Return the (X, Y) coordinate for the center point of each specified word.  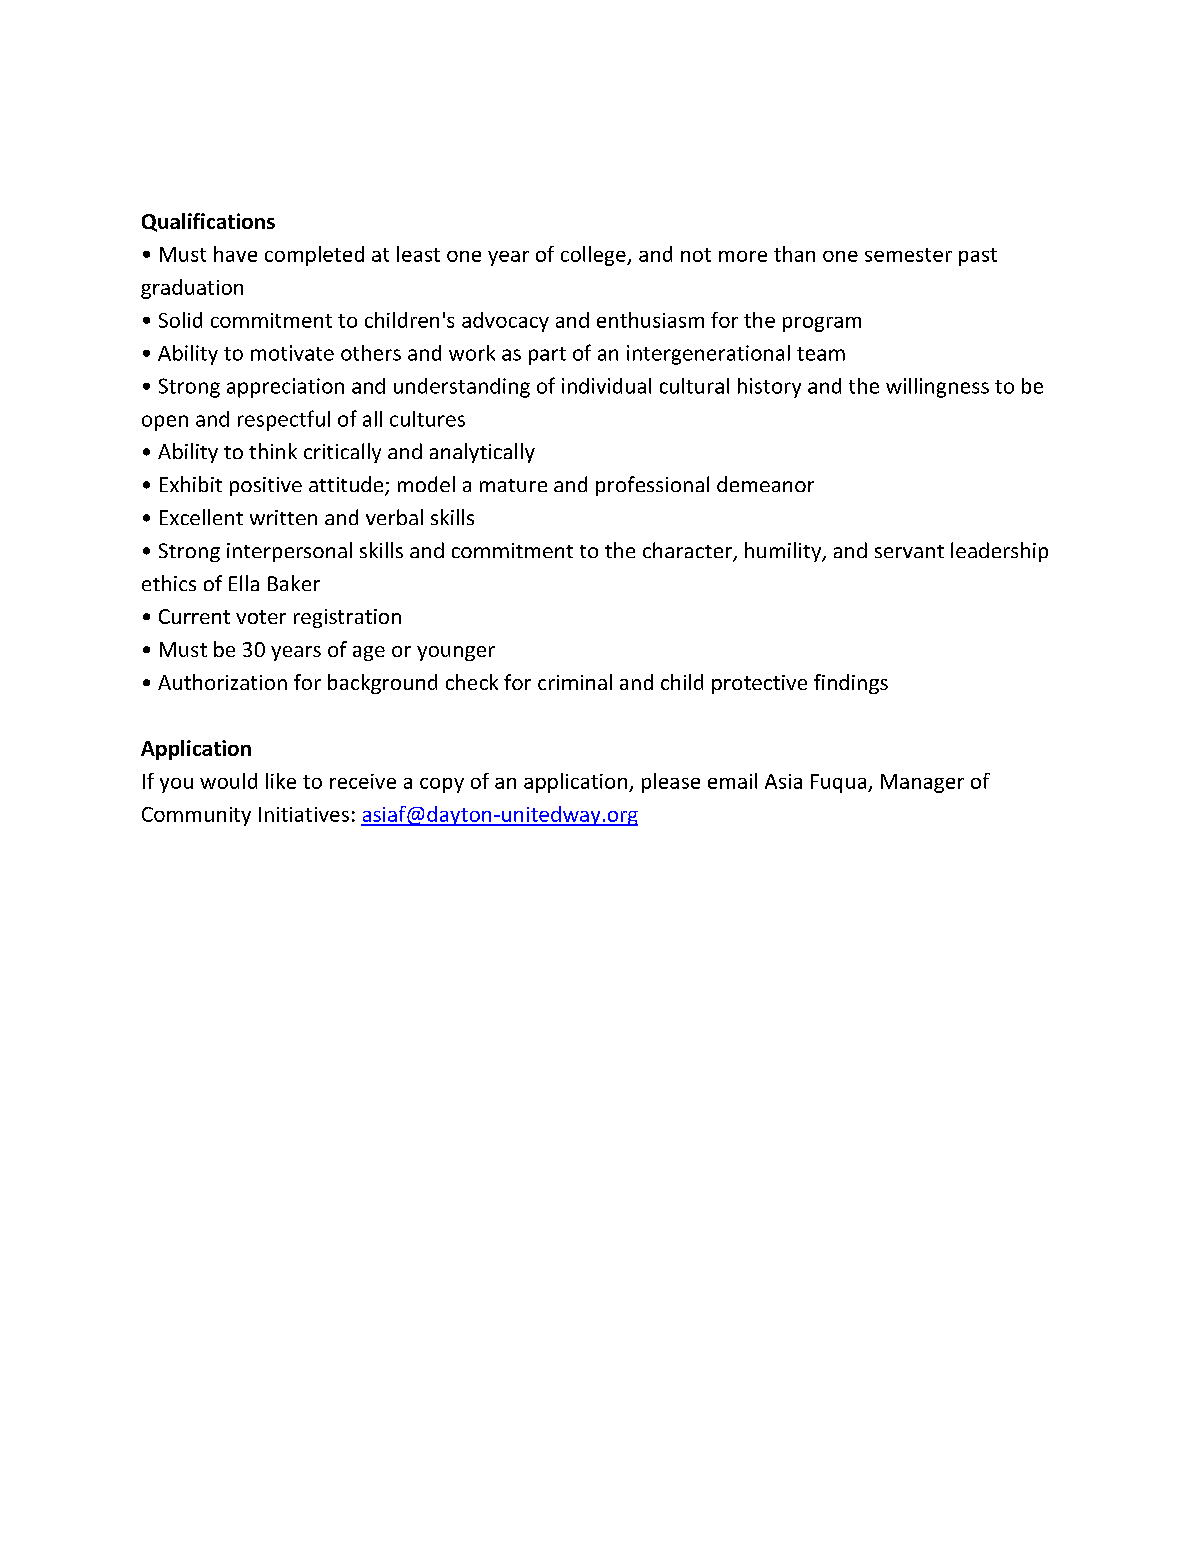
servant (909, 551)
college (594, 256)
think (273, 451)
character (688, 551)
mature (513, 485)
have (235, 254)
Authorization (222, 682)
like (281, 781)
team (821, 354)
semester (908, 255)
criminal (575, 682)
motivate (292, 353)
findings (851, 684)
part (547, 356)
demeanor (765, 484)
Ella (244, 583)
